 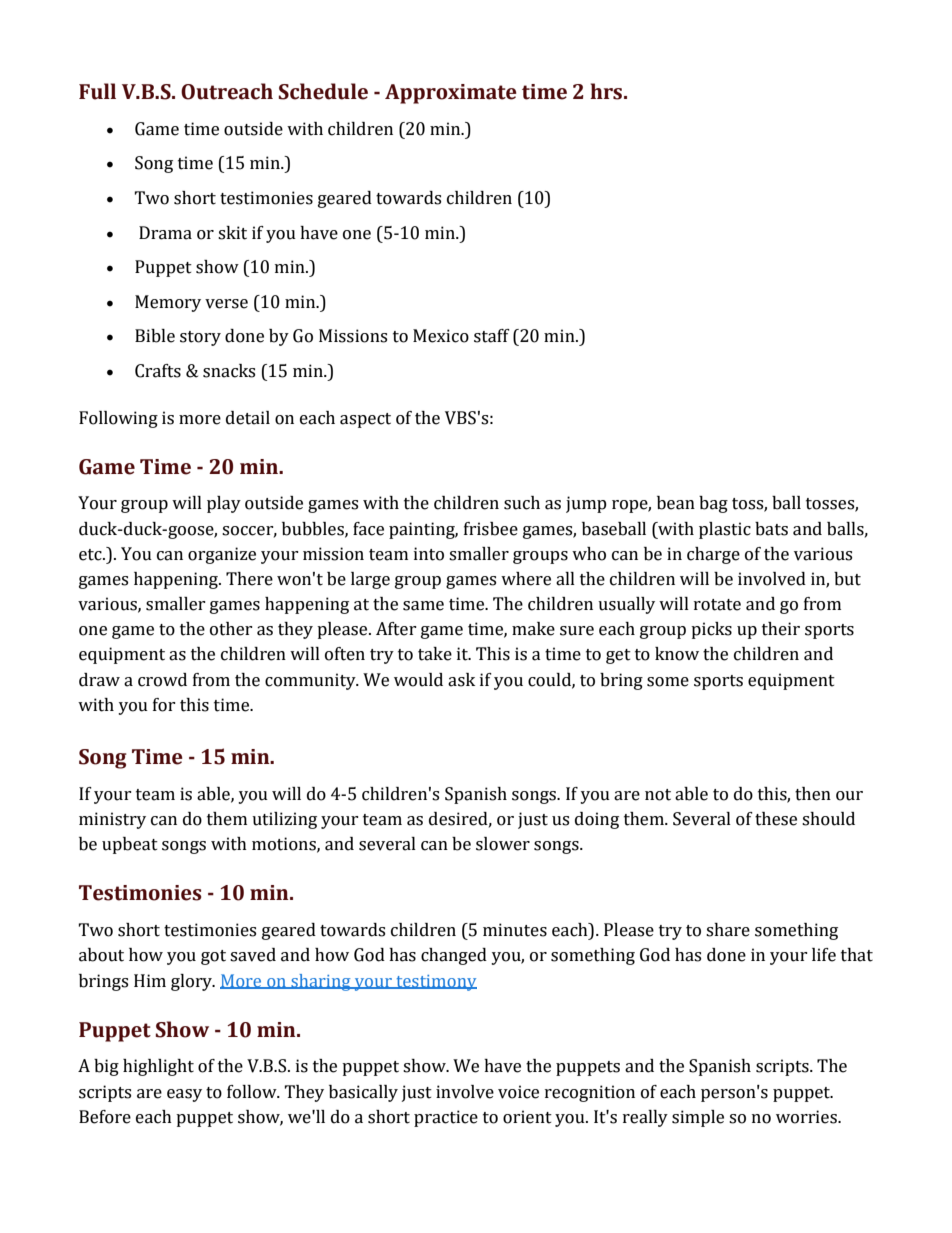 I want to click on then, so click(x=813, y=794).
